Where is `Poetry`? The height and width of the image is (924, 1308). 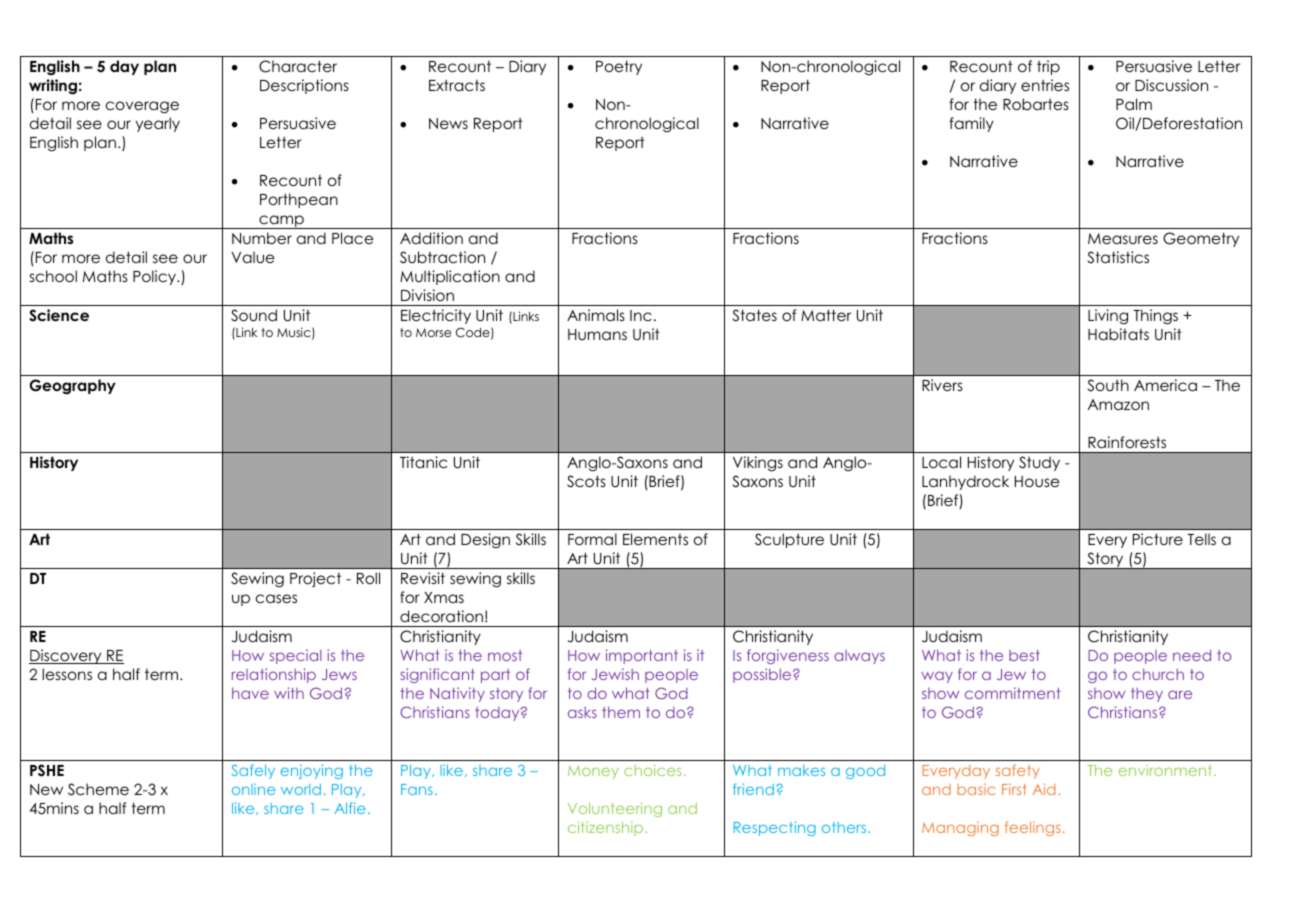
Poetry is located at coordinates (619, 67).
